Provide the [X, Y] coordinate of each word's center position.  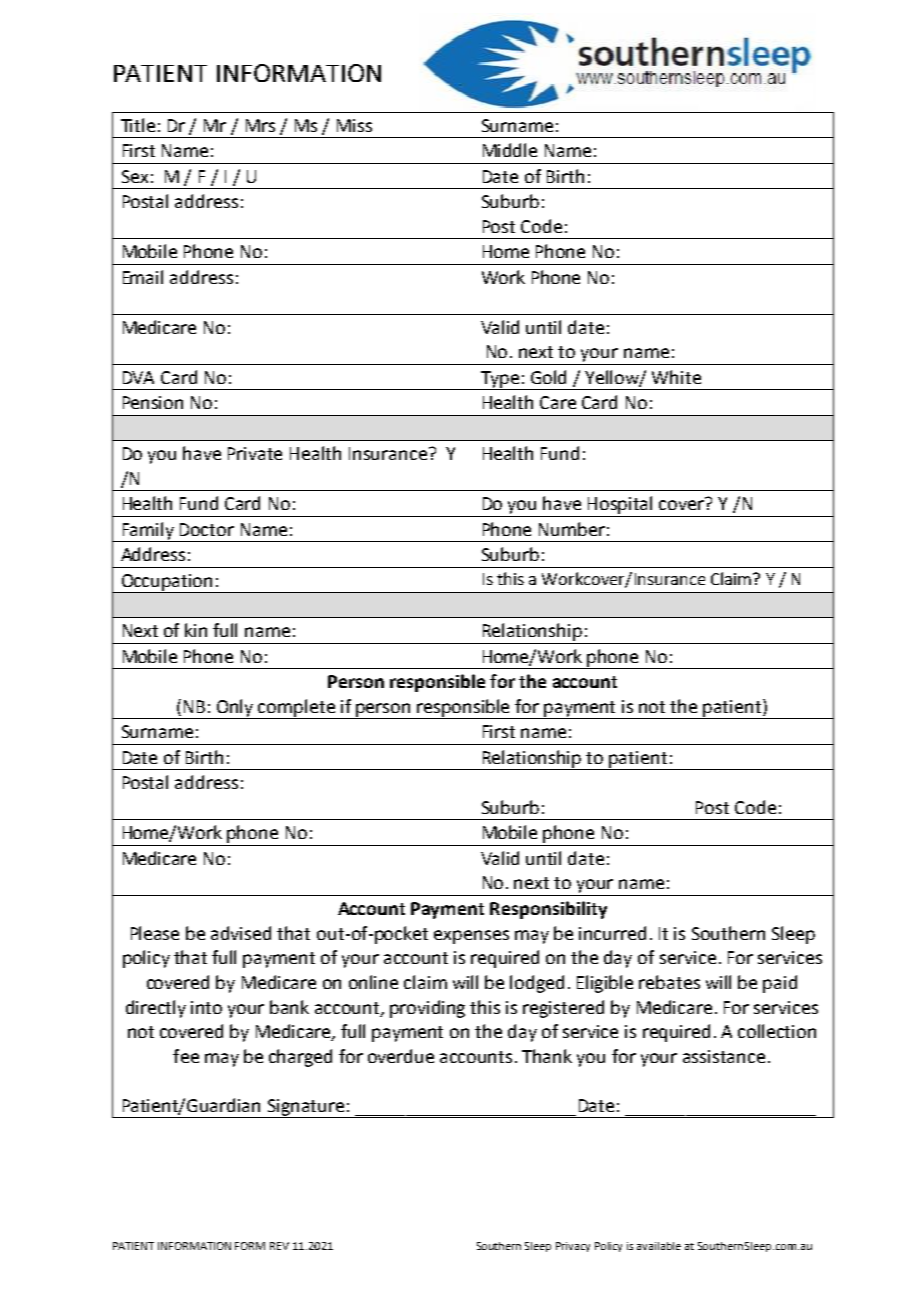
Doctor [207, 529]
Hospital [620, 505]
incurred [612, 933]
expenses [471, 937]
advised [241, 933]
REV [279, 1246]
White [676, 377]
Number [572, 529]
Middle [510, 150]
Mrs [260, 125]
